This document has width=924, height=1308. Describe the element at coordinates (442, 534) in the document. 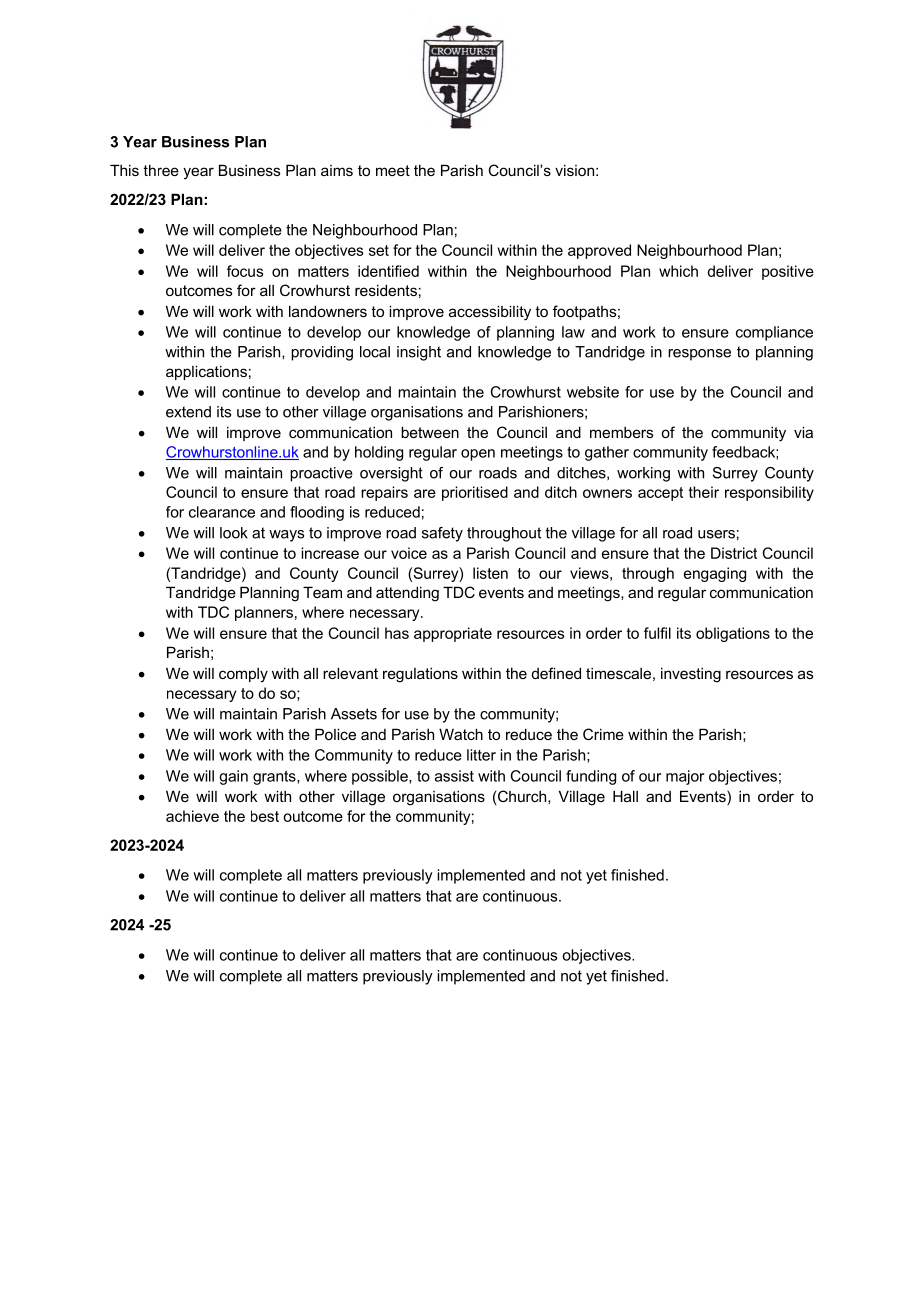

I see `safety` at that location.
